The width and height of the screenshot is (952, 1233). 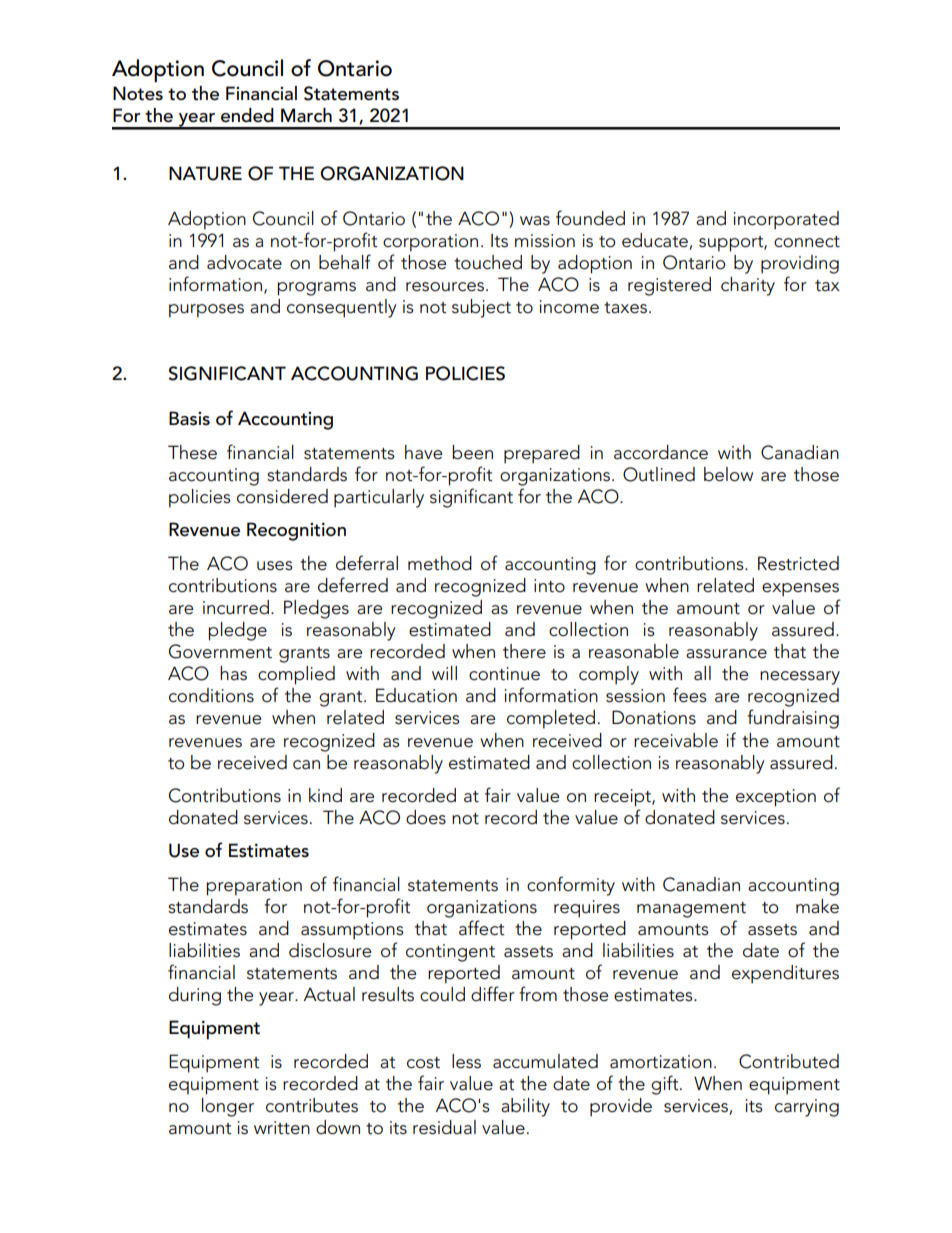 What do you see at coordinates (786, 220) in the screenshot?
I see `incorporated` at bounding box center [786, 220].
